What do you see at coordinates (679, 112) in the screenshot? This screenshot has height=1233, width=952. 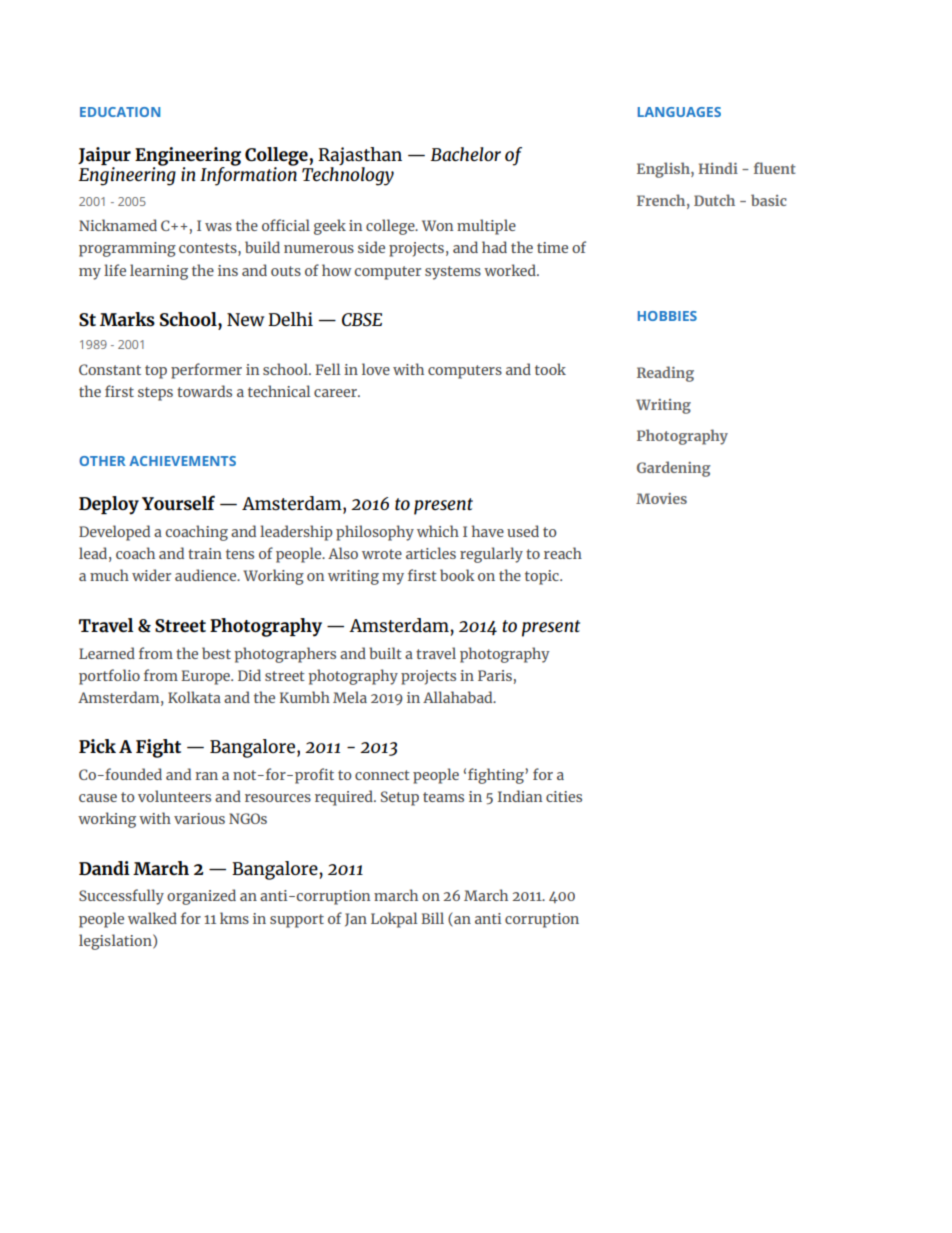 I see `LANGUAGES` at bounding box center [679, 112].
